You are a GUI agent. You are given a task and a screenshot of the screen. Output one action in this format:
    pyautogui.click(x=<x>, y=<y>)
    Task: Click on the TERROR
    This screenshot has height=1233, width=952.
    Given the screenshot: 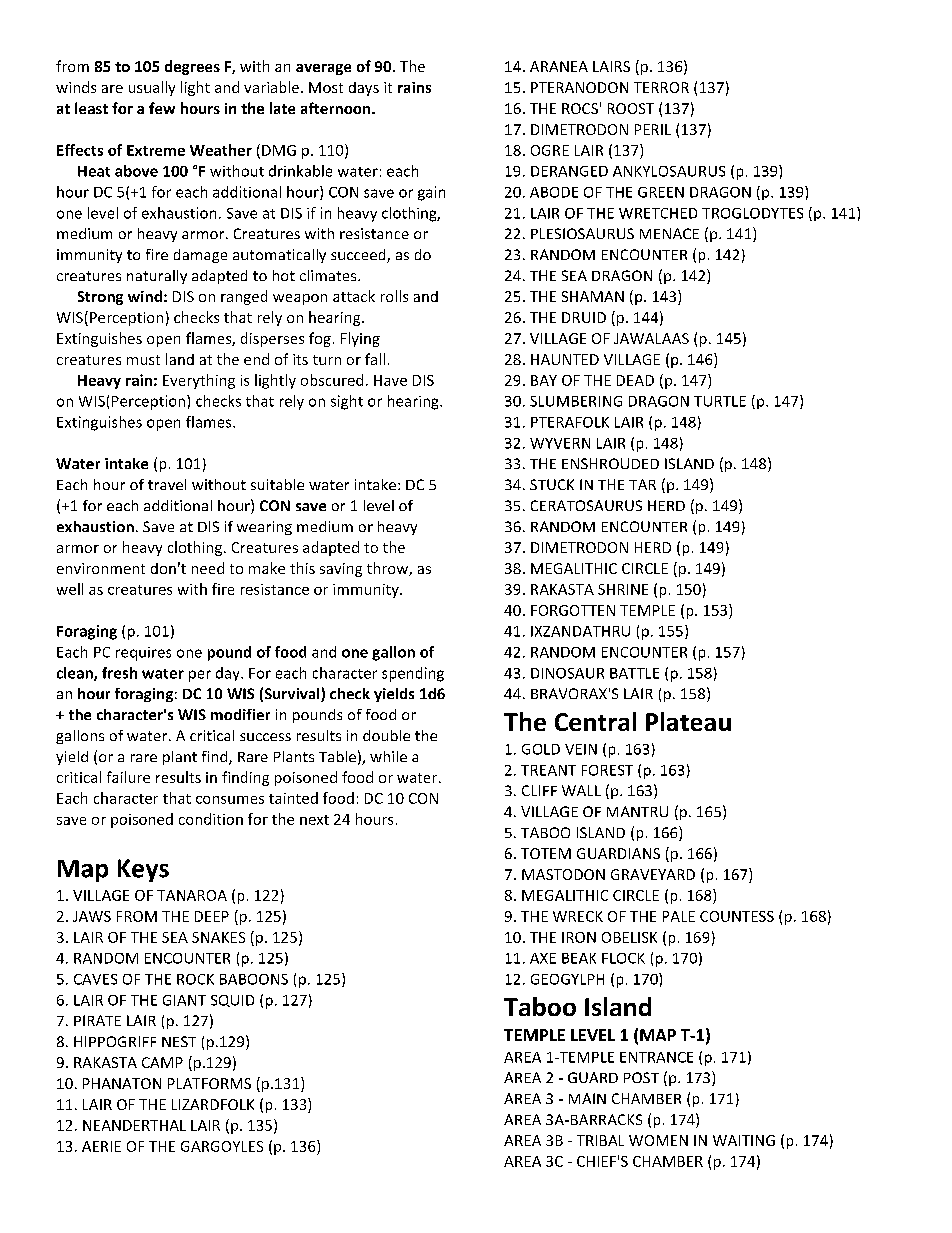 What is the action you would take?
    pyautogui.click(x=661, y=87)
